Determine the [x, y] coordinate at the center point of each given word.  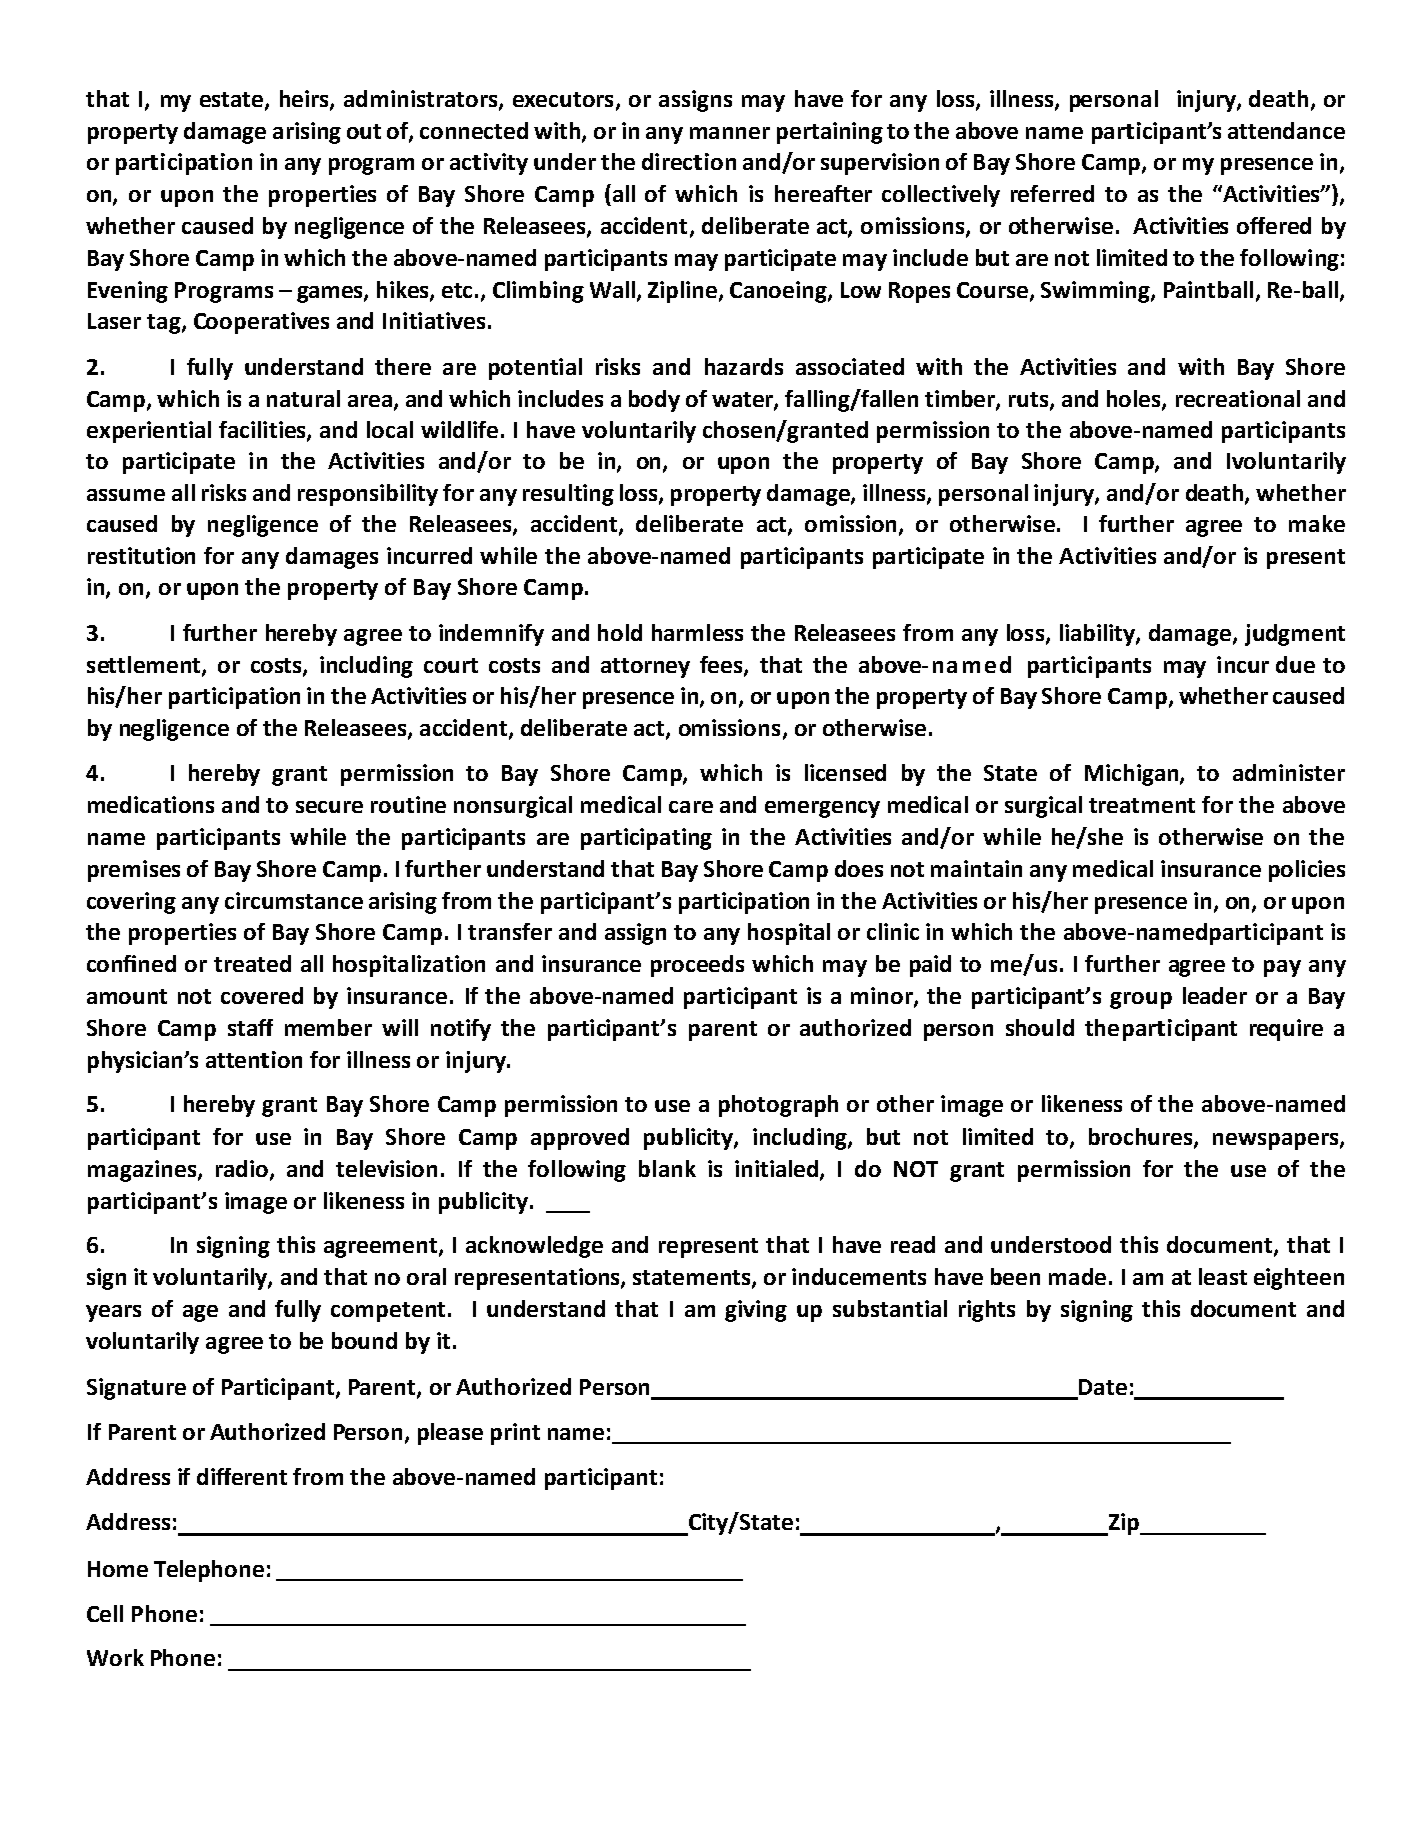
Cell [105, 1613]
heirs [305, 100]
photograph [778, 1106]
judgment [1295, 635]
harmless [697, 632]
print [515, 1434]
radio [243, 1169]
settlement [145, 666]
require [1286, 1030]
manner [730, 133]
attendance [1286, 130]
